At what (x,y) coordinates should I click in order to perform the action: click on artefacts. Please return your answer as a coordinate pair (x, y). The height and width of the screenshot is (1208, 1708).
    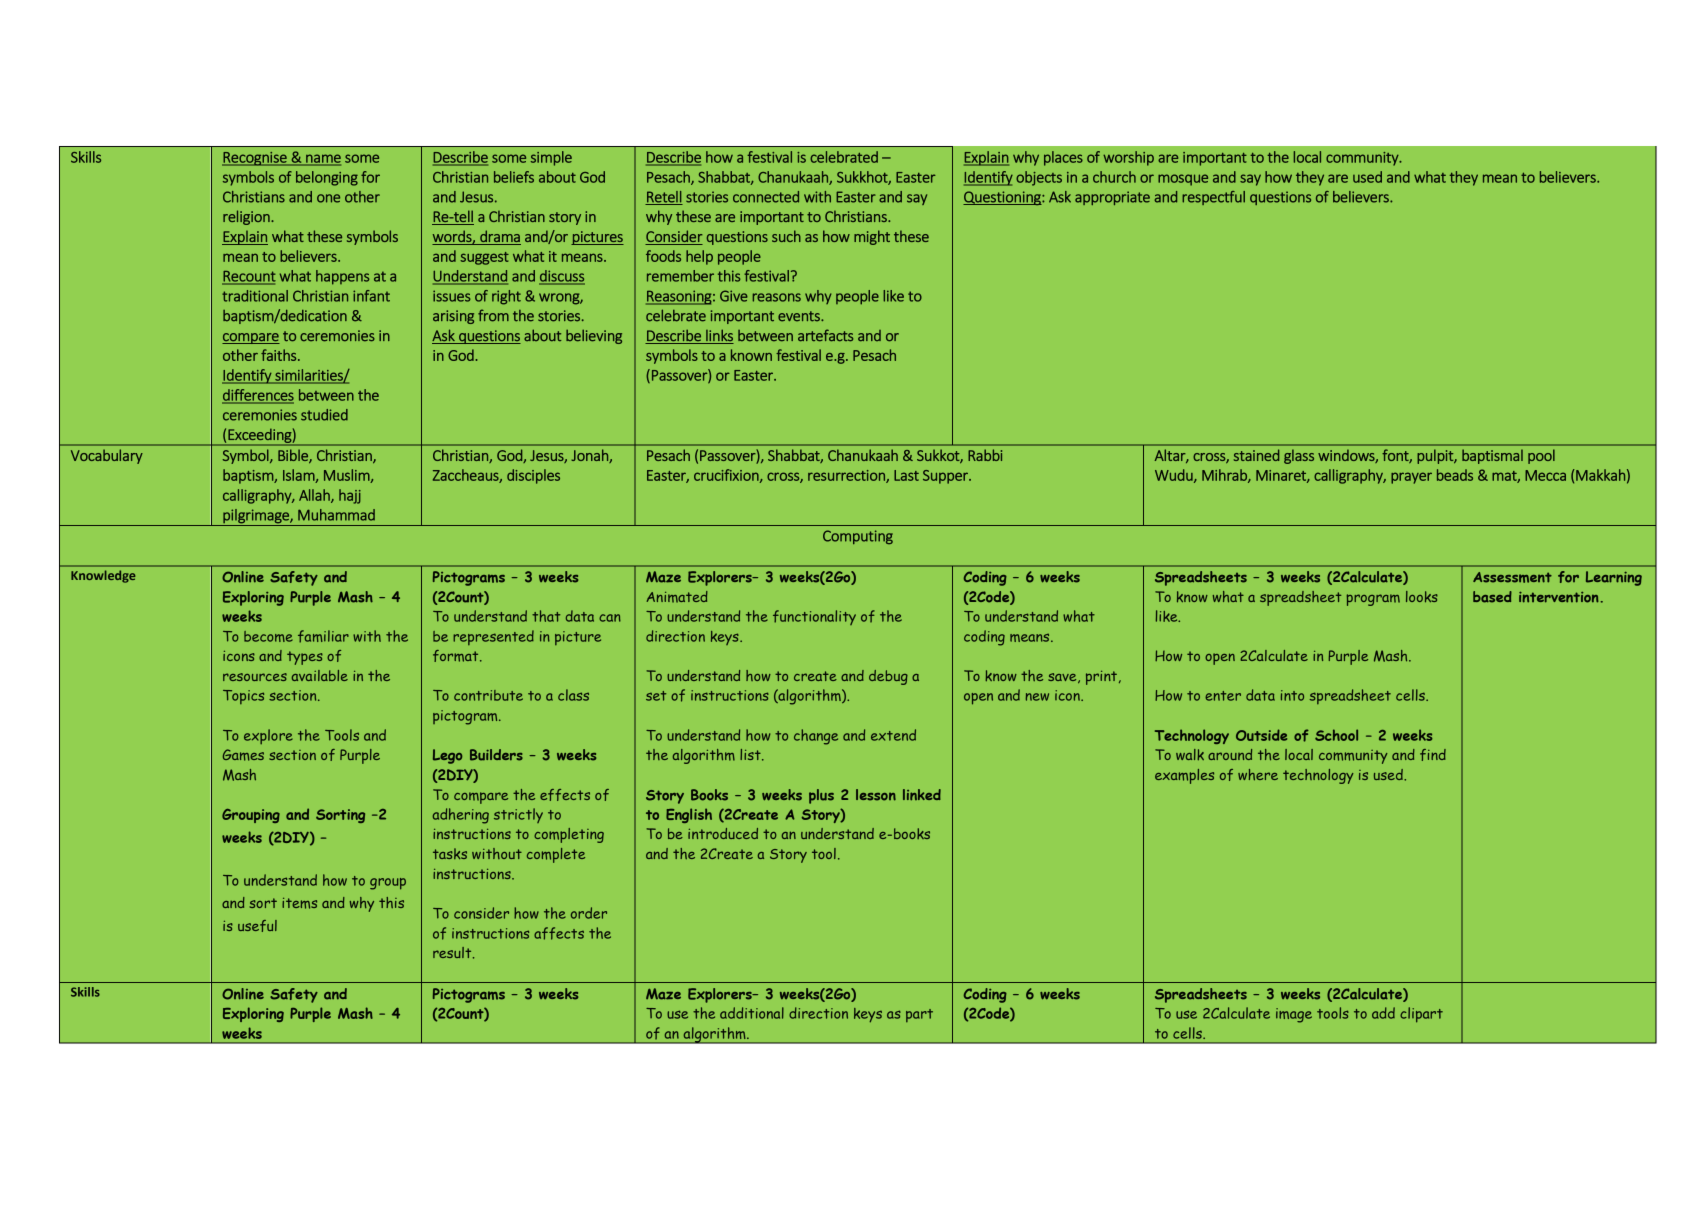
    Looking at the image, I should click on (825, 335).
